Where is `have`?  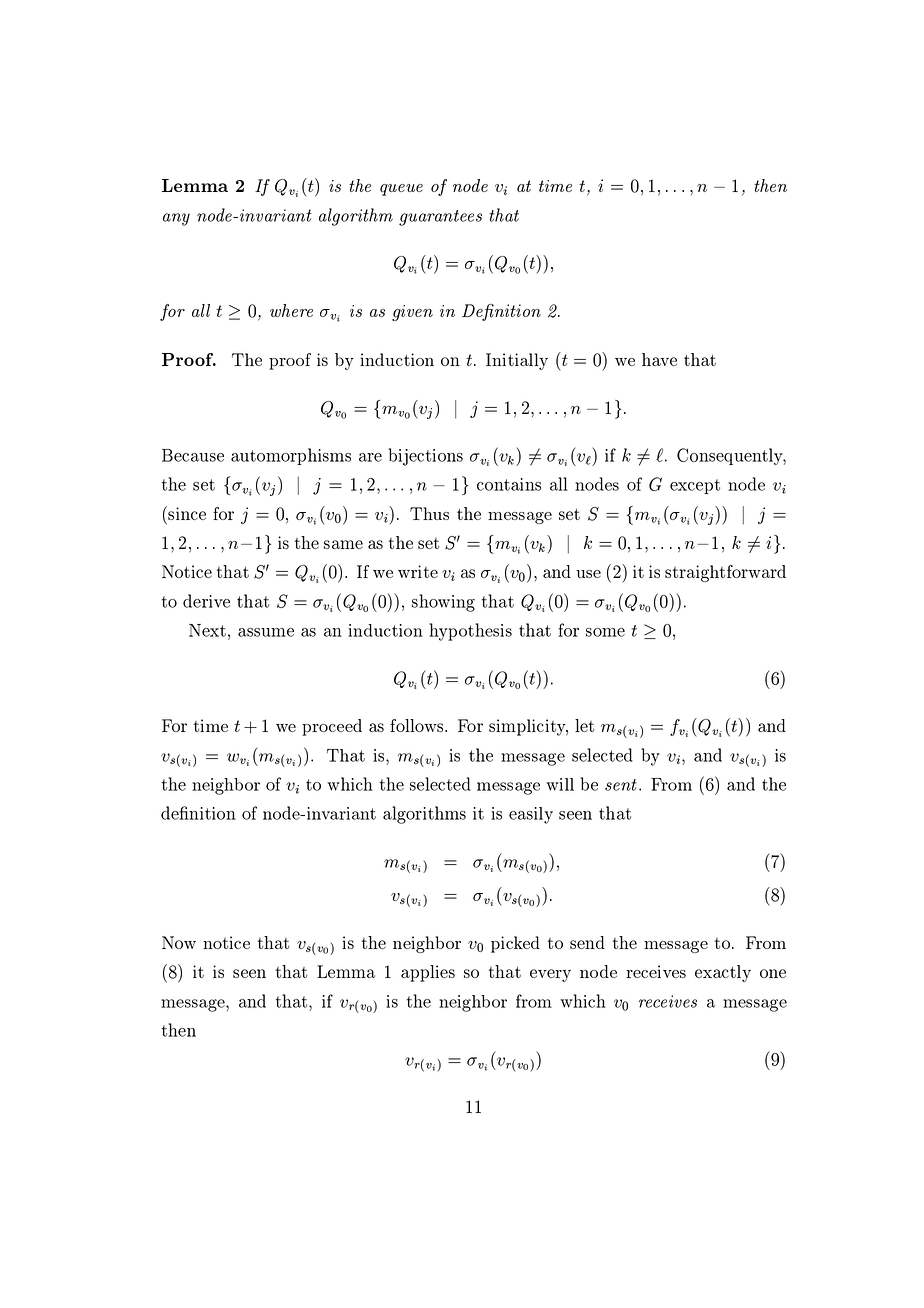
have is located at coordinates (659, 359).
